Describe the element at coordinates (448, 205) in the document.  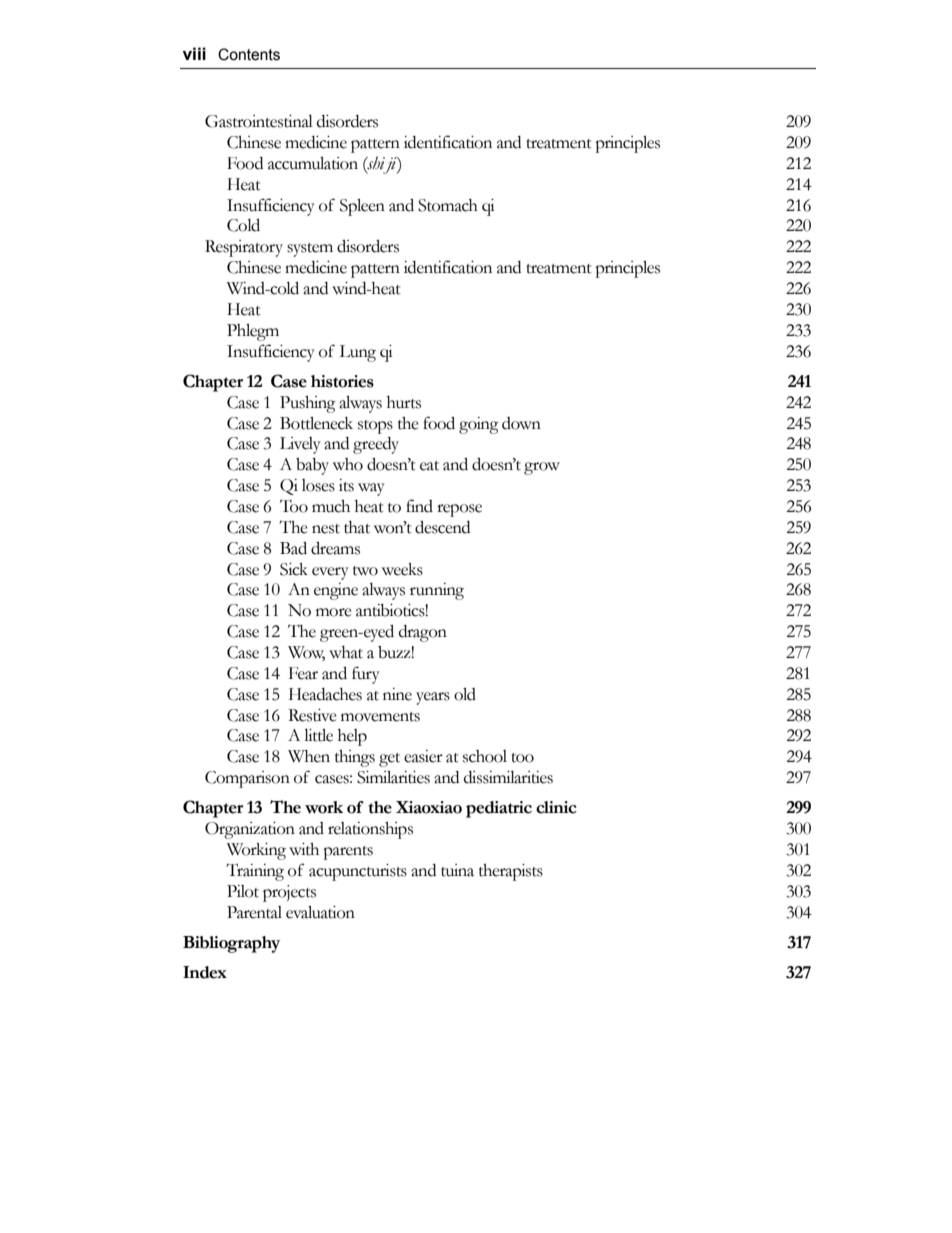
I see `Stomach` at that location.
